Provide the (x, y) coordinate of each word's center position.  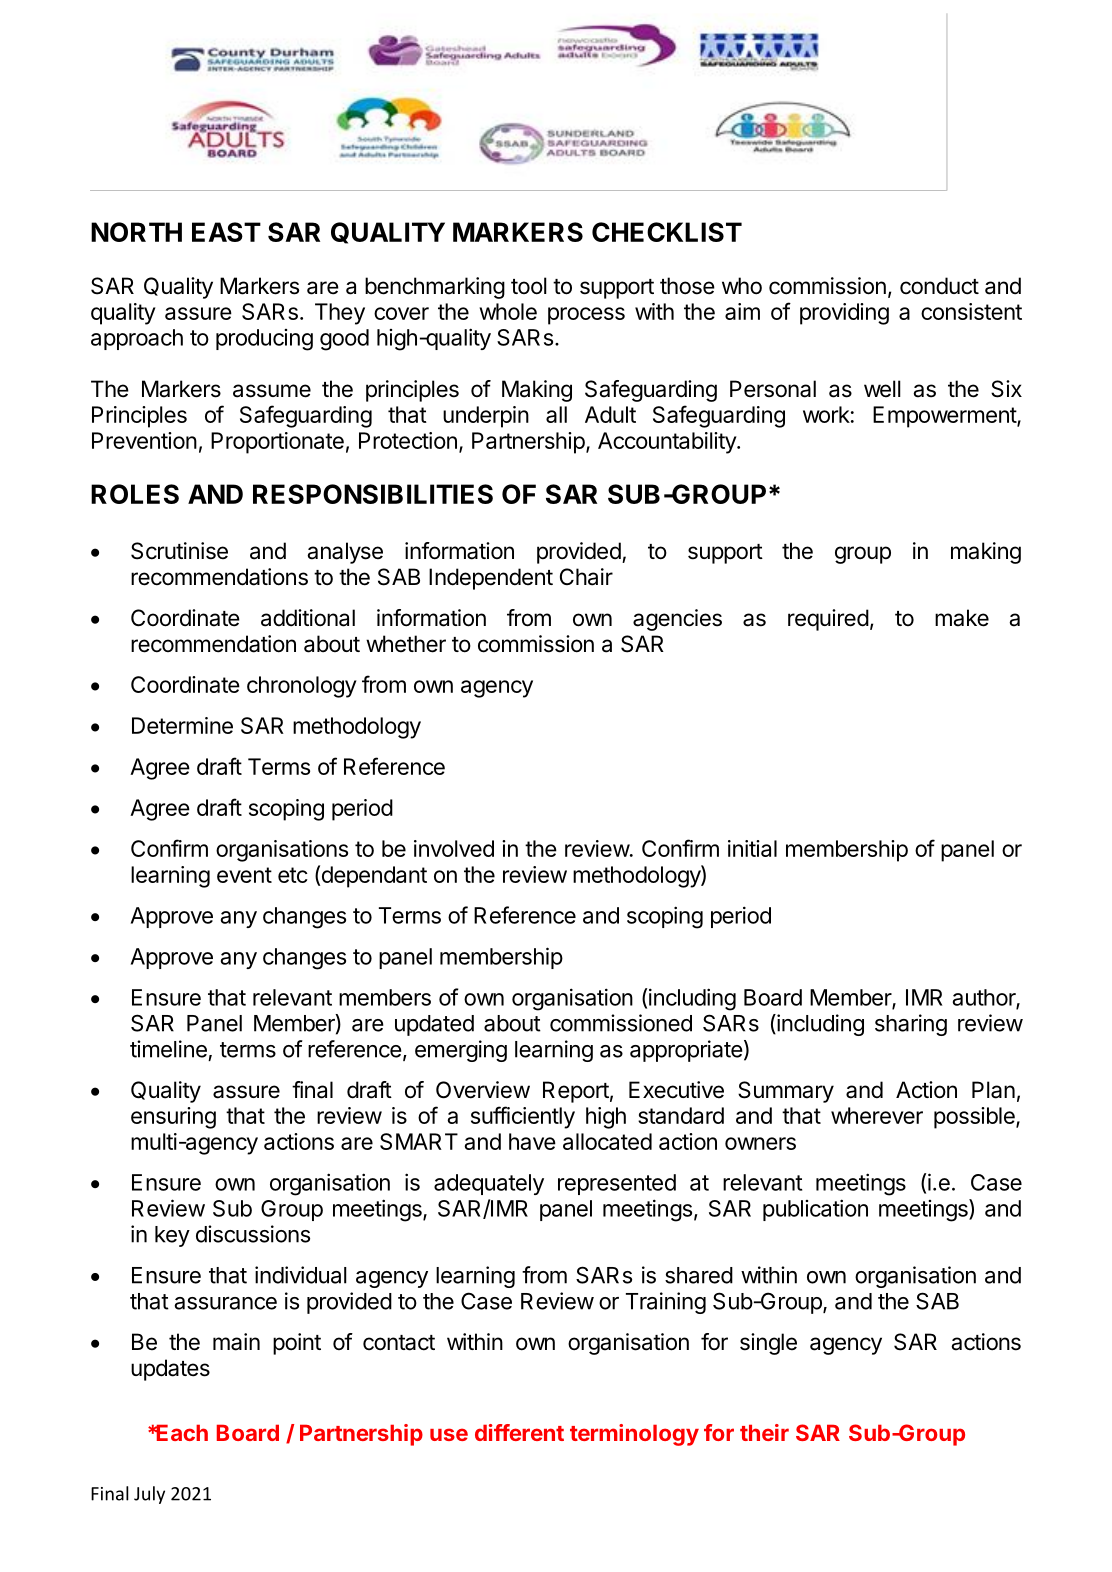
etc (293, 875)
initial (752, 848)
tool (529, 286)
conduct (939, 286)
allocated (607, 1141)
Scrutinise (179, 551)
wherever (877, 1115)
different (519, 1432)
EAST (226, 232)
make (962, 618)
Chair (586, 577)
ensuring (173, 1118)
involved (454, 848)
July (149, 1495)
